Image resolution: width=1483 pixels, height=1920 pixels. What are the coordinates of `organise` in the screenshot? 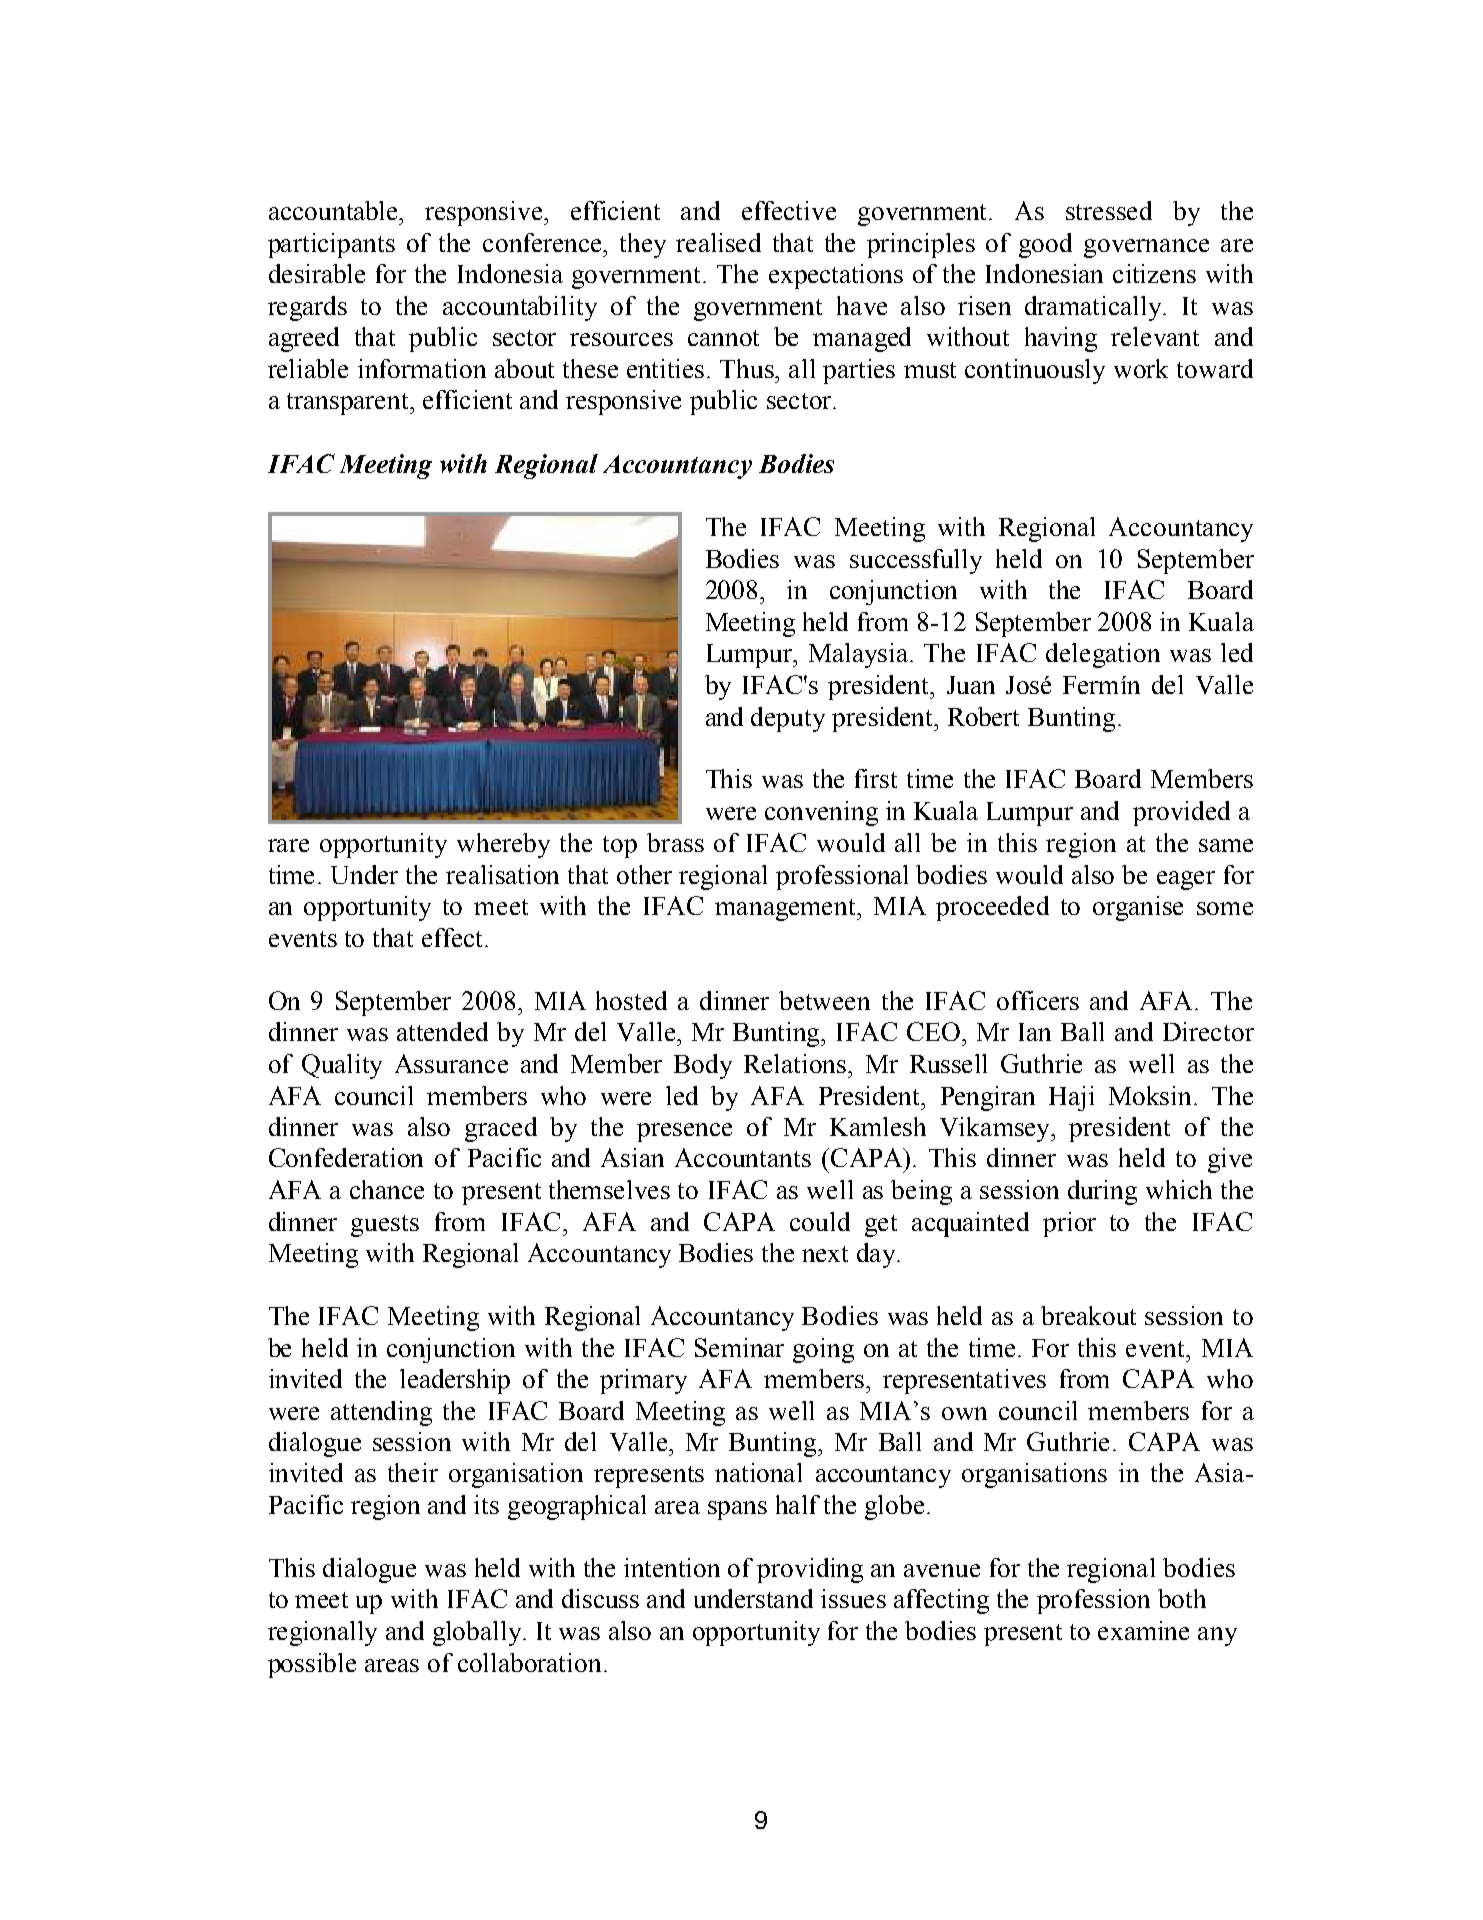 It's located at (1138, 908).
